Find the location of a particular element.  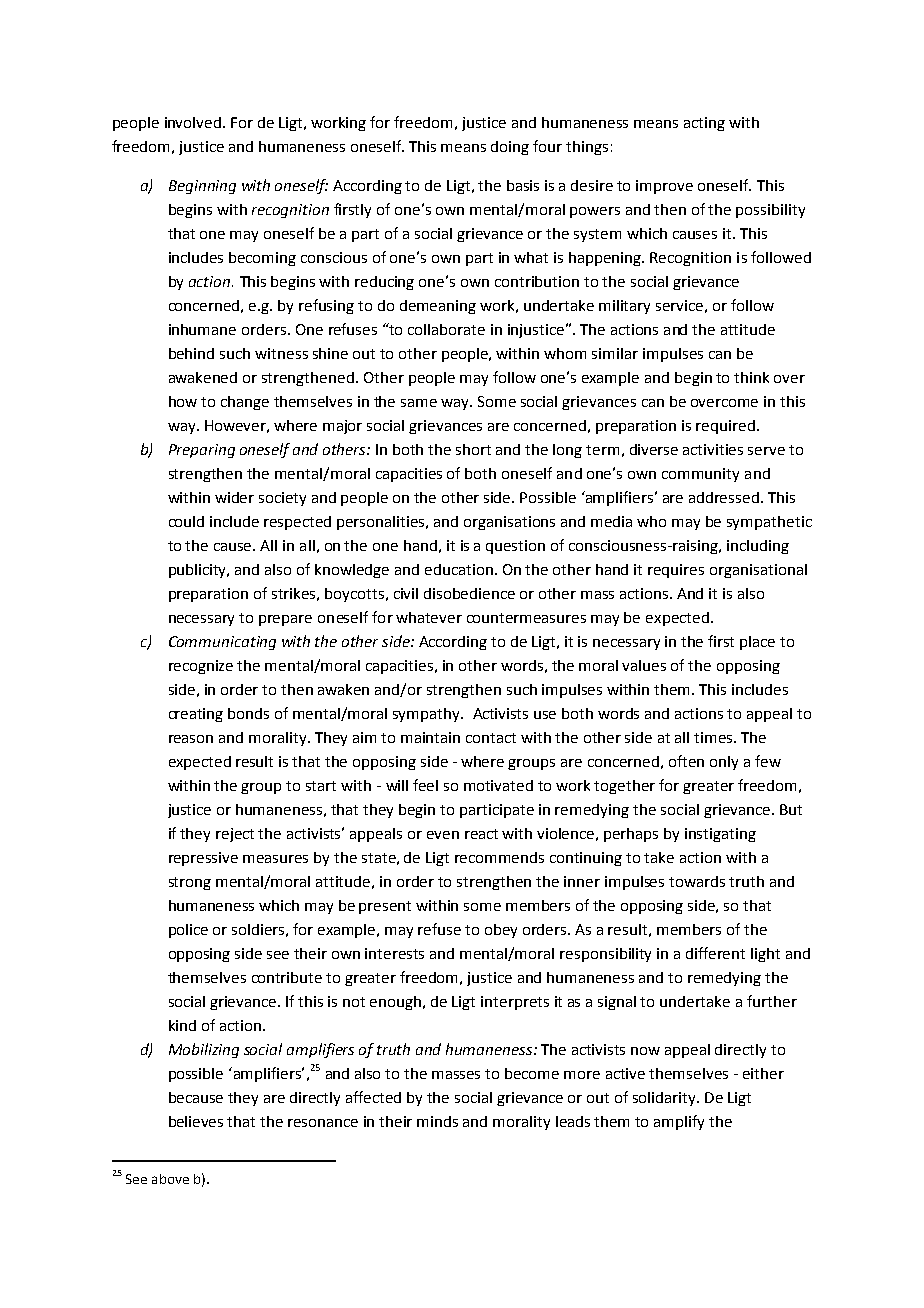

disobedience is located at coordinates (469, 593).
